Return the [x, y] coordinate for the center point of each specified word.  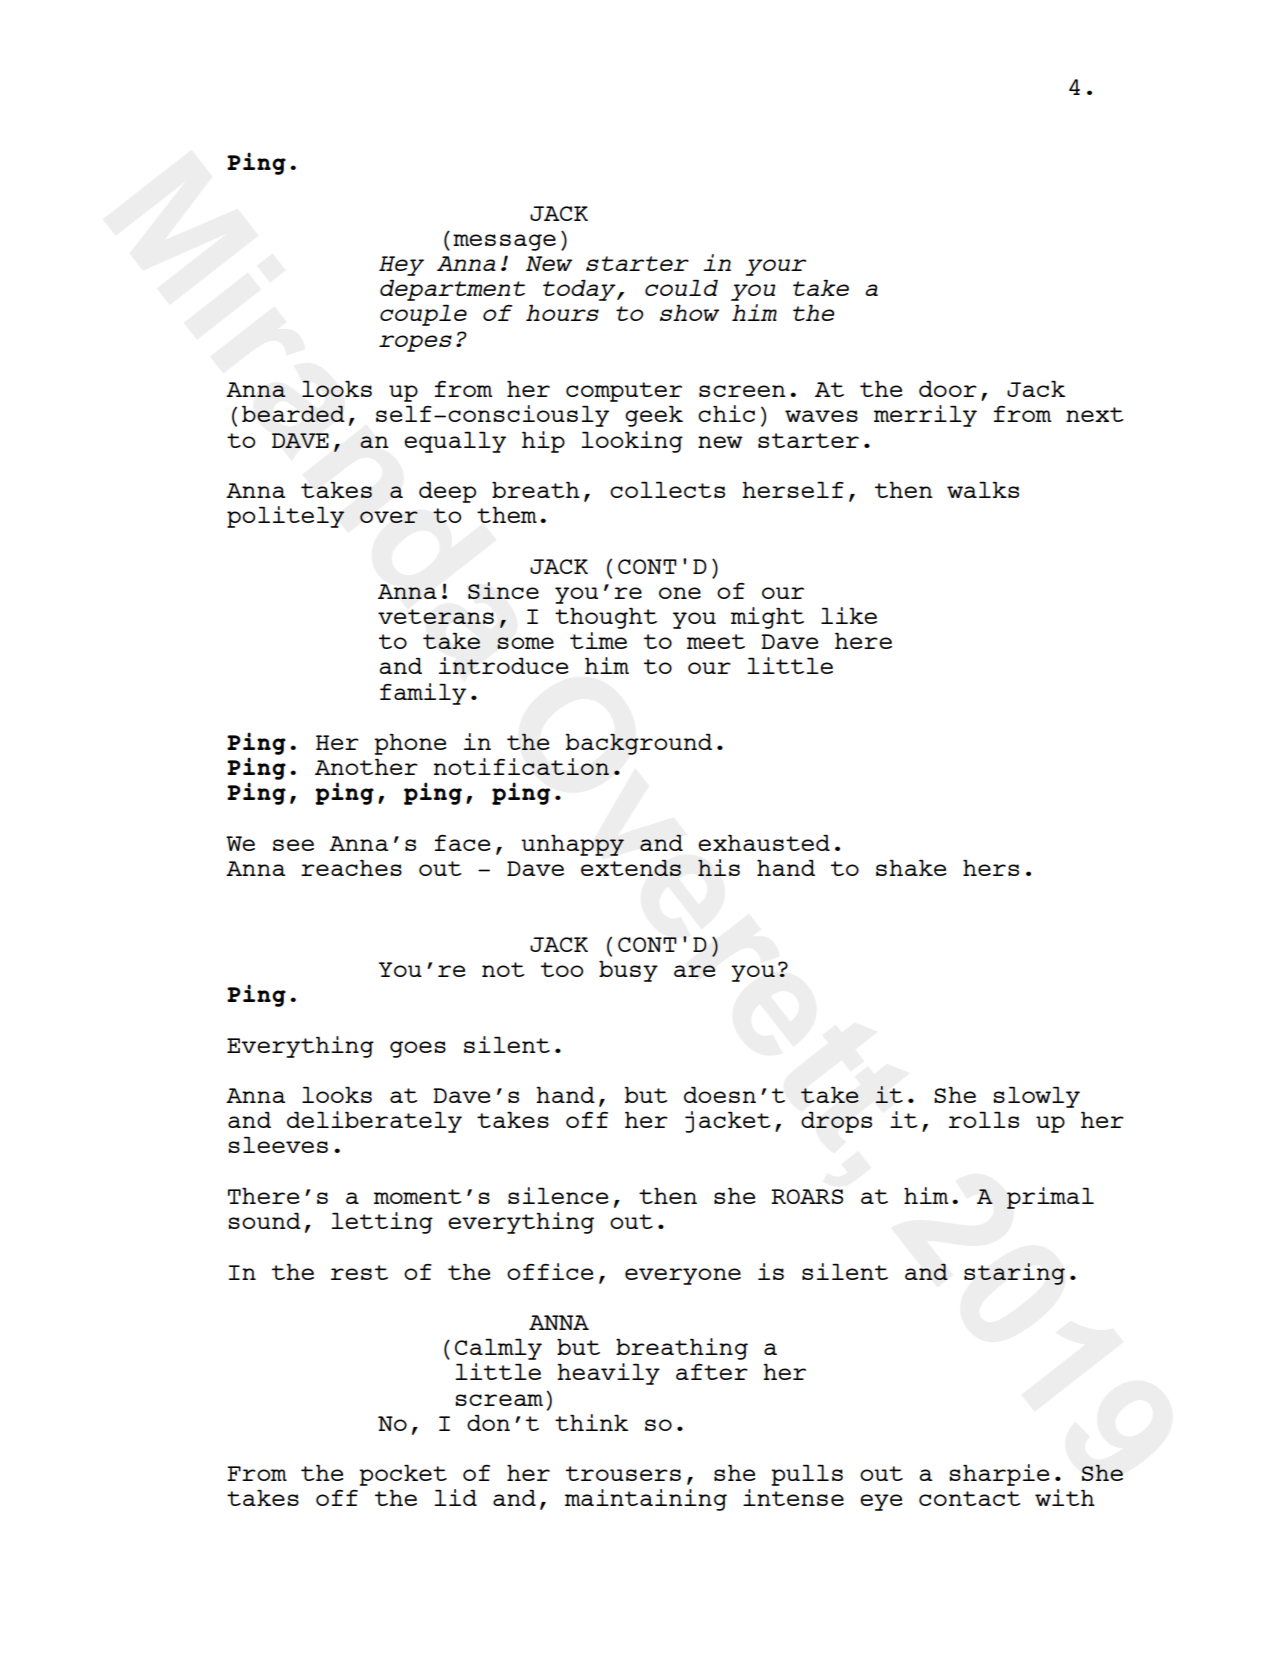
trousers [623, 1473]
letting [382, 1223]
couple [423, 315]
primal [1050, 1198]
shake [911, 868]
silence [558, 1195]
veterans [436, 616]
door [948, 389]
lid [455, 1497]
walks [983, 490]
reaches [351, 868]
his [719, 867]
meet [716, 641]
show [689, 313]
